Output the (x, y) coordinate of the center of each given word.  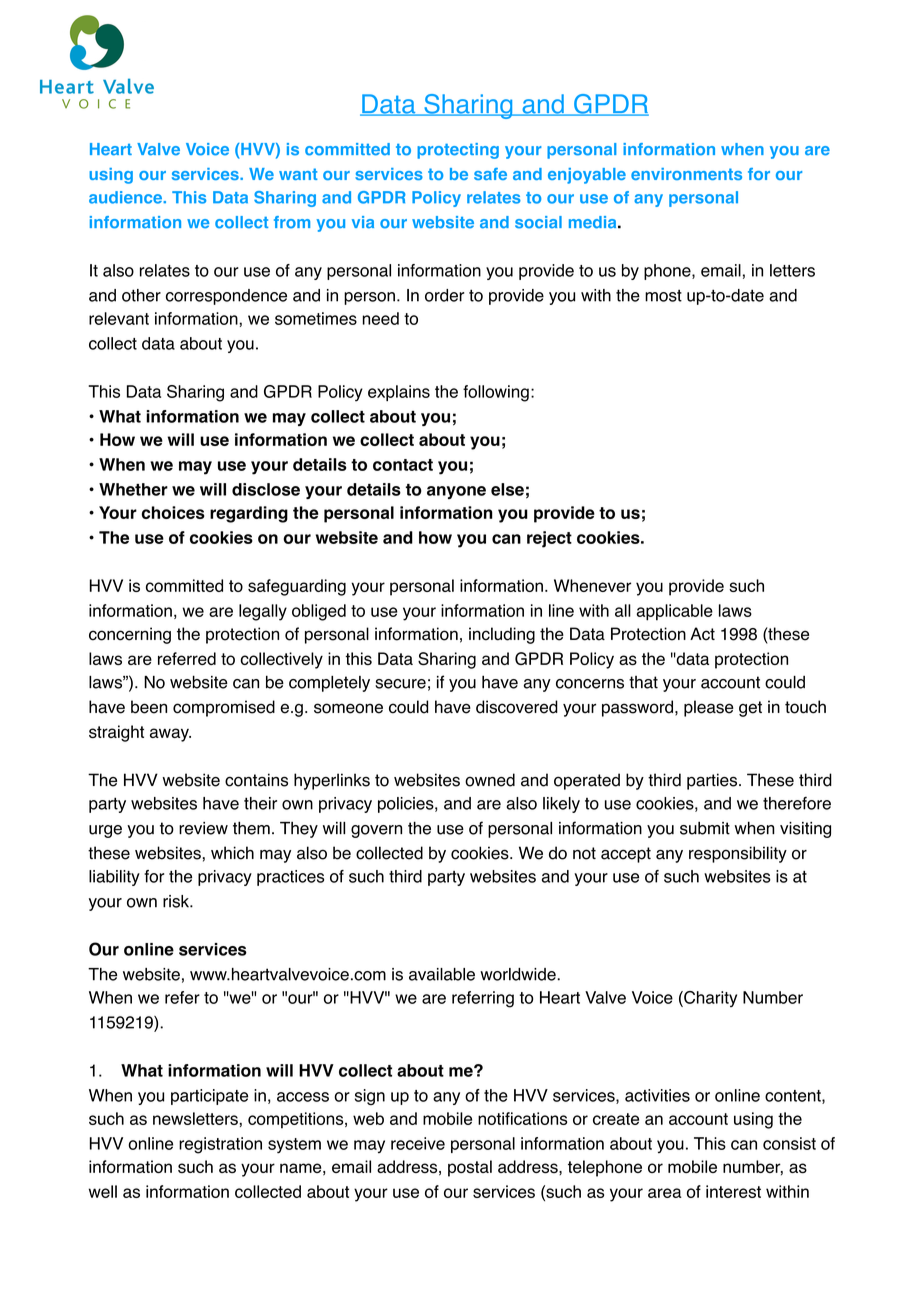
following (496, 393)
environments (686, 174)
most (663, 295)
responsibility (738, 854)
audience (126, 197)
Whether (133, 489)
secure (400, 684)
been (149, 707)
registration (220, 1145)
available (442, 974)
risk (177, 901)
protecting (458, 151)
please (708, 708)
